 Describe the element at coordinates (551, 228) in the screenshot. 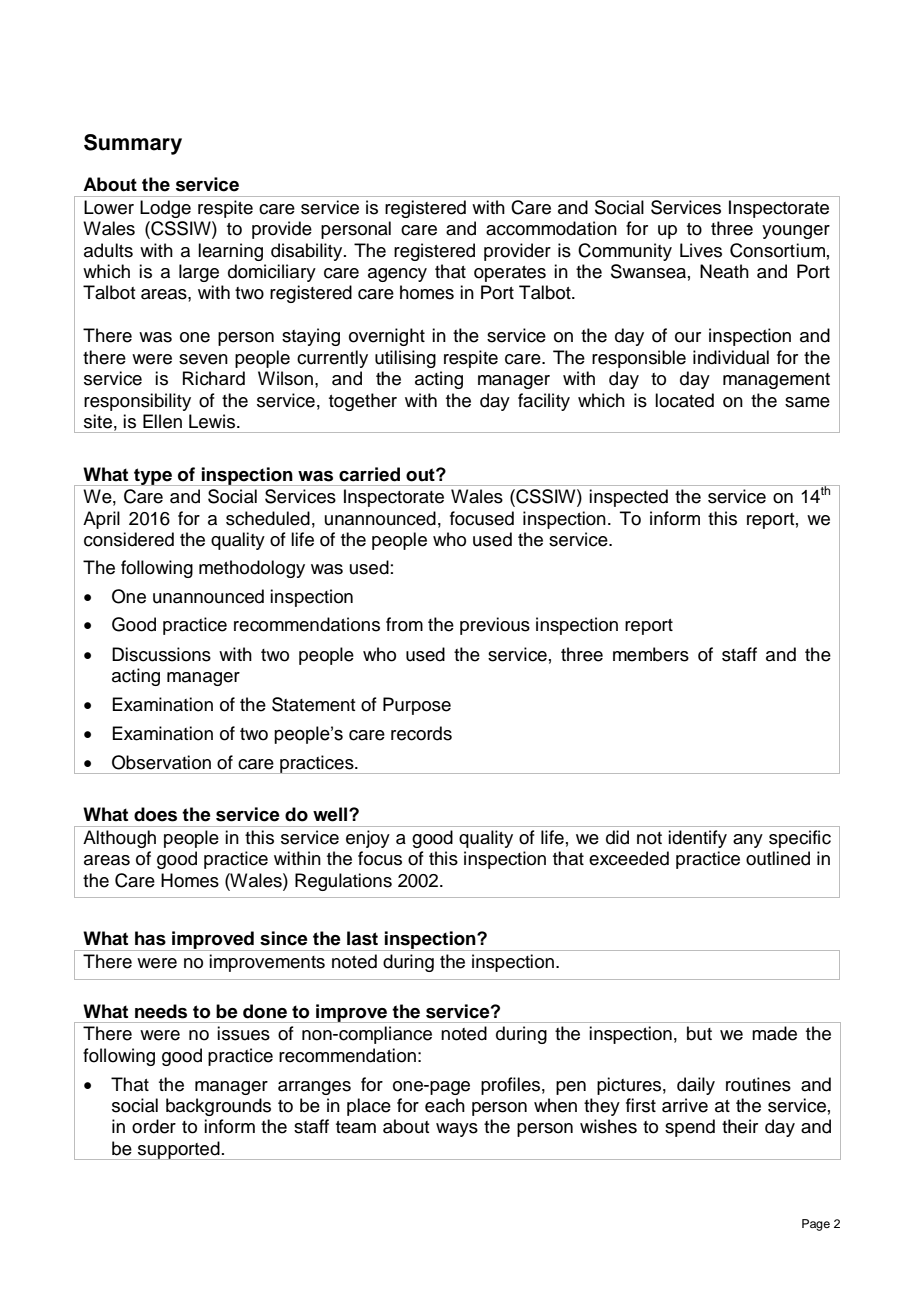

I see `accommodation` at that location.
